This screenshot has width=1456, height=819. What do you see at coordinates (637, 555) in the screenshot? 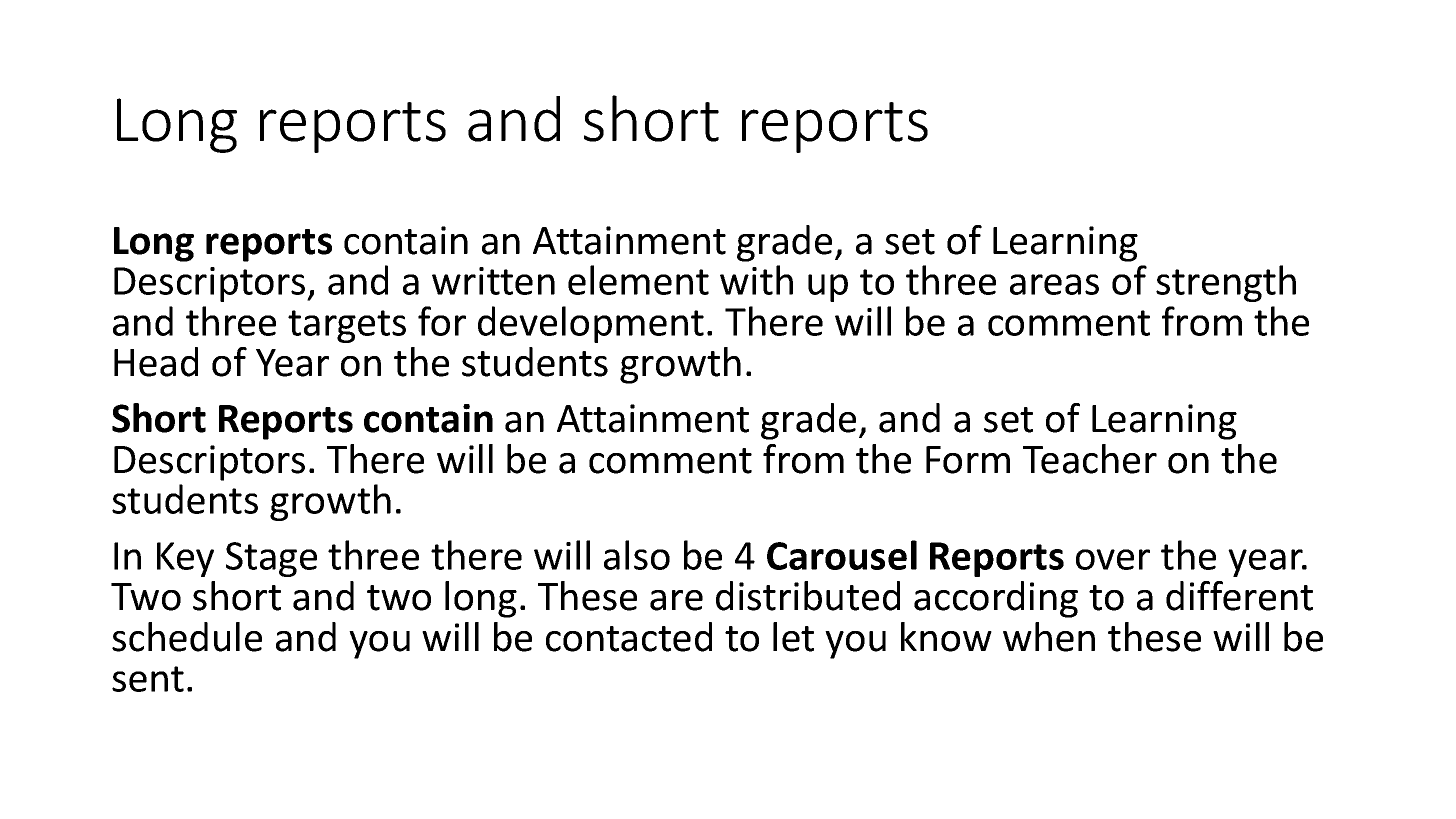
I see `also` at bounding box center [637, 555].
